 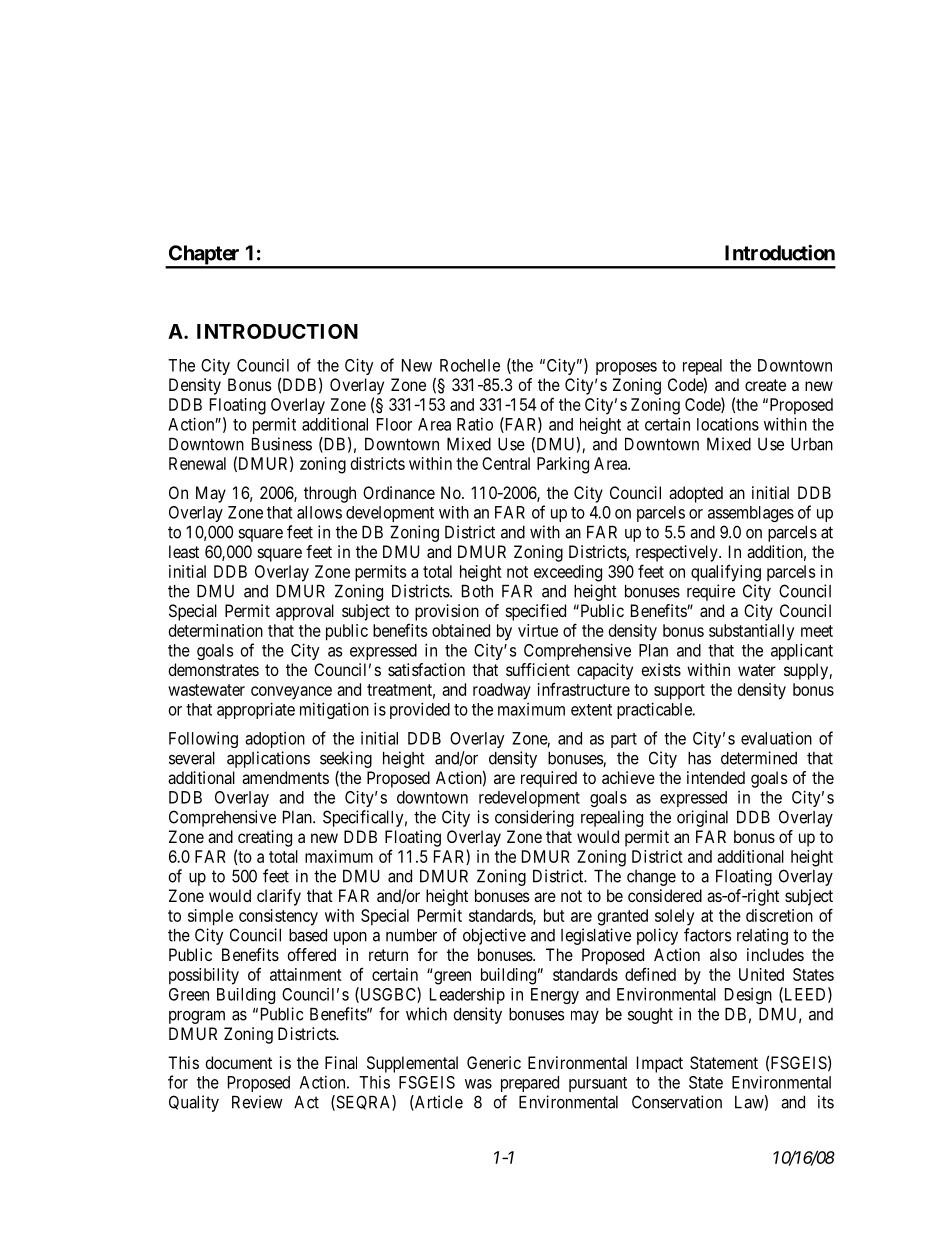 What do you see at coordinates (282, 444) in the page?
I see `Business` at bounding box center [282, 444].
